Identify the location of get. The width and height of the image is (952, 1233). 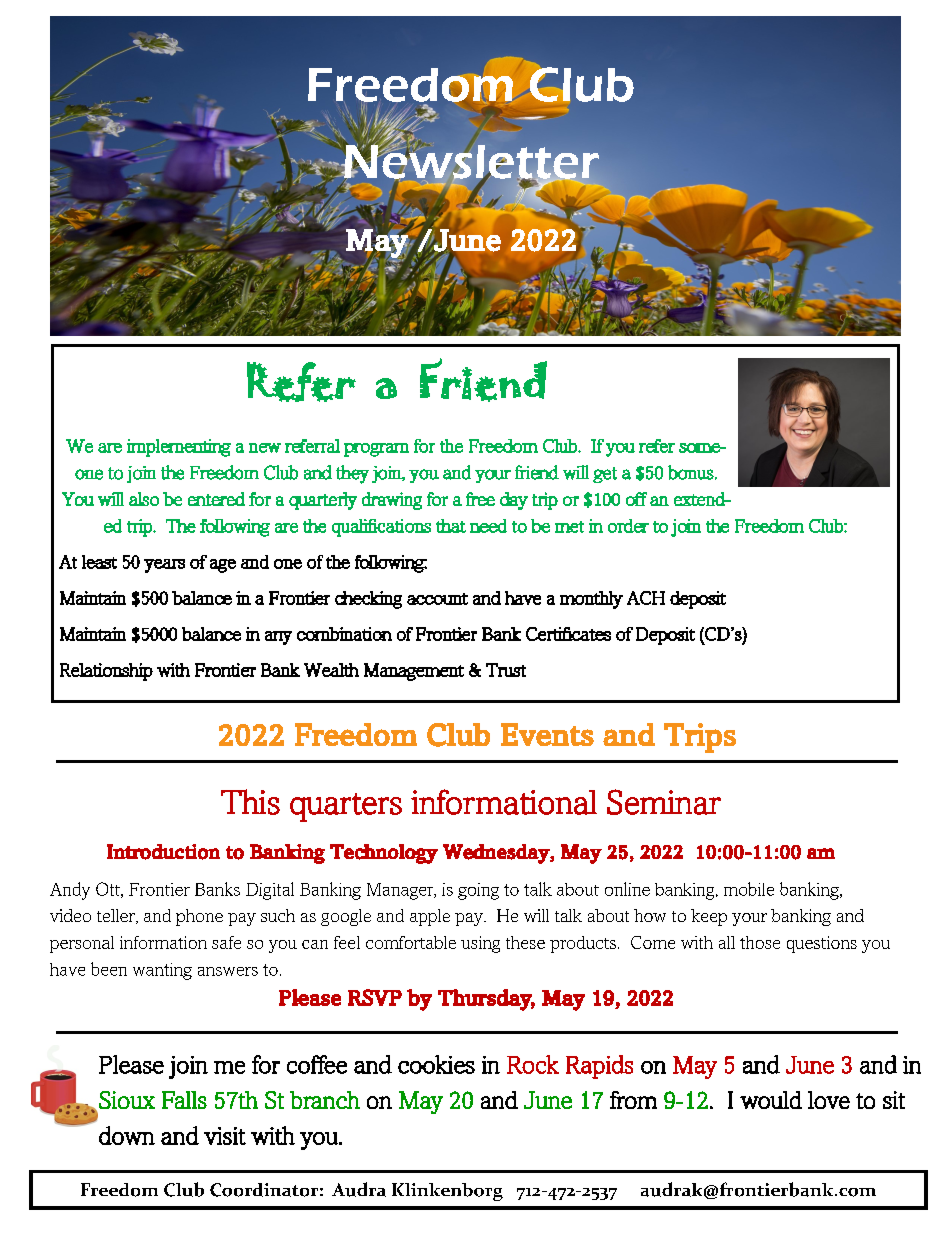
(605, 475).
